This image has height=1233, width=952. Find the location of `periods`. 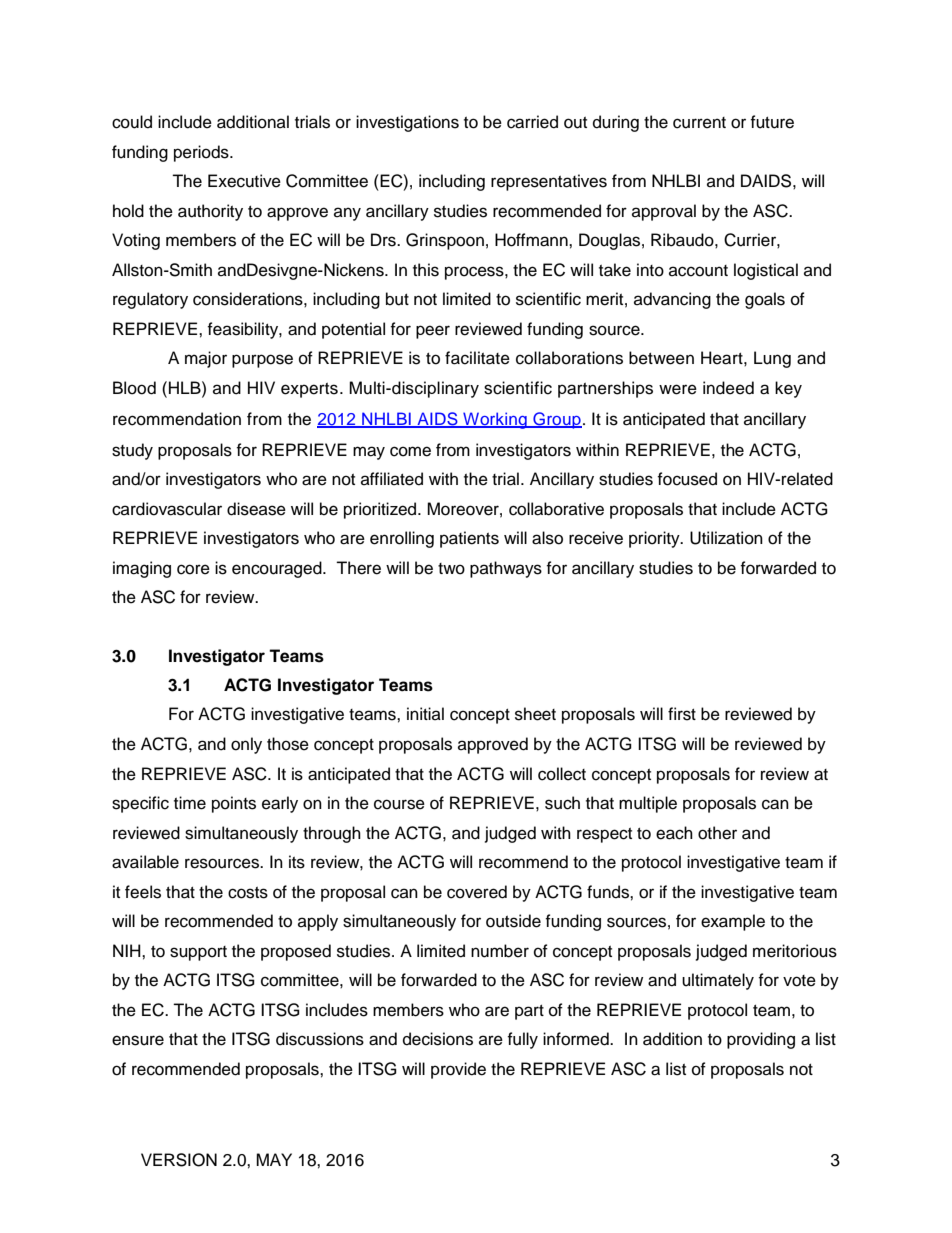

periods is located at coordinates (202, 153).
